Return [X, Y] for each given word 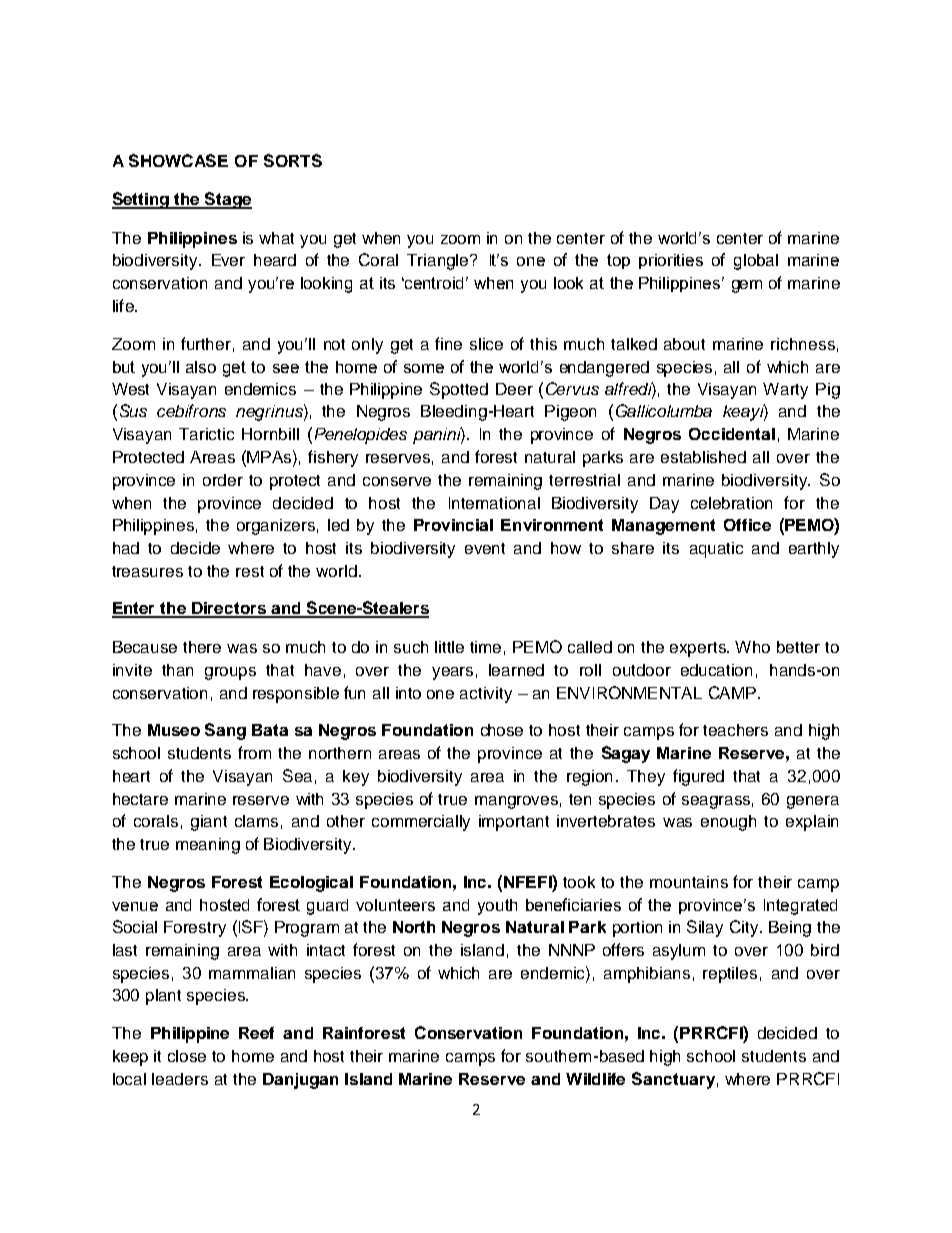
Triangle [439, 262]
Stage [227, 200]
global [756, 262]
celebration [731, 503]
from [254, 752]
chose [502, 730]
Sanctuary [673, 1080]
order [223, 480]
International [494, 503]
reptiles [730, 975]
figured [698, 777]
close [187, 1056]
